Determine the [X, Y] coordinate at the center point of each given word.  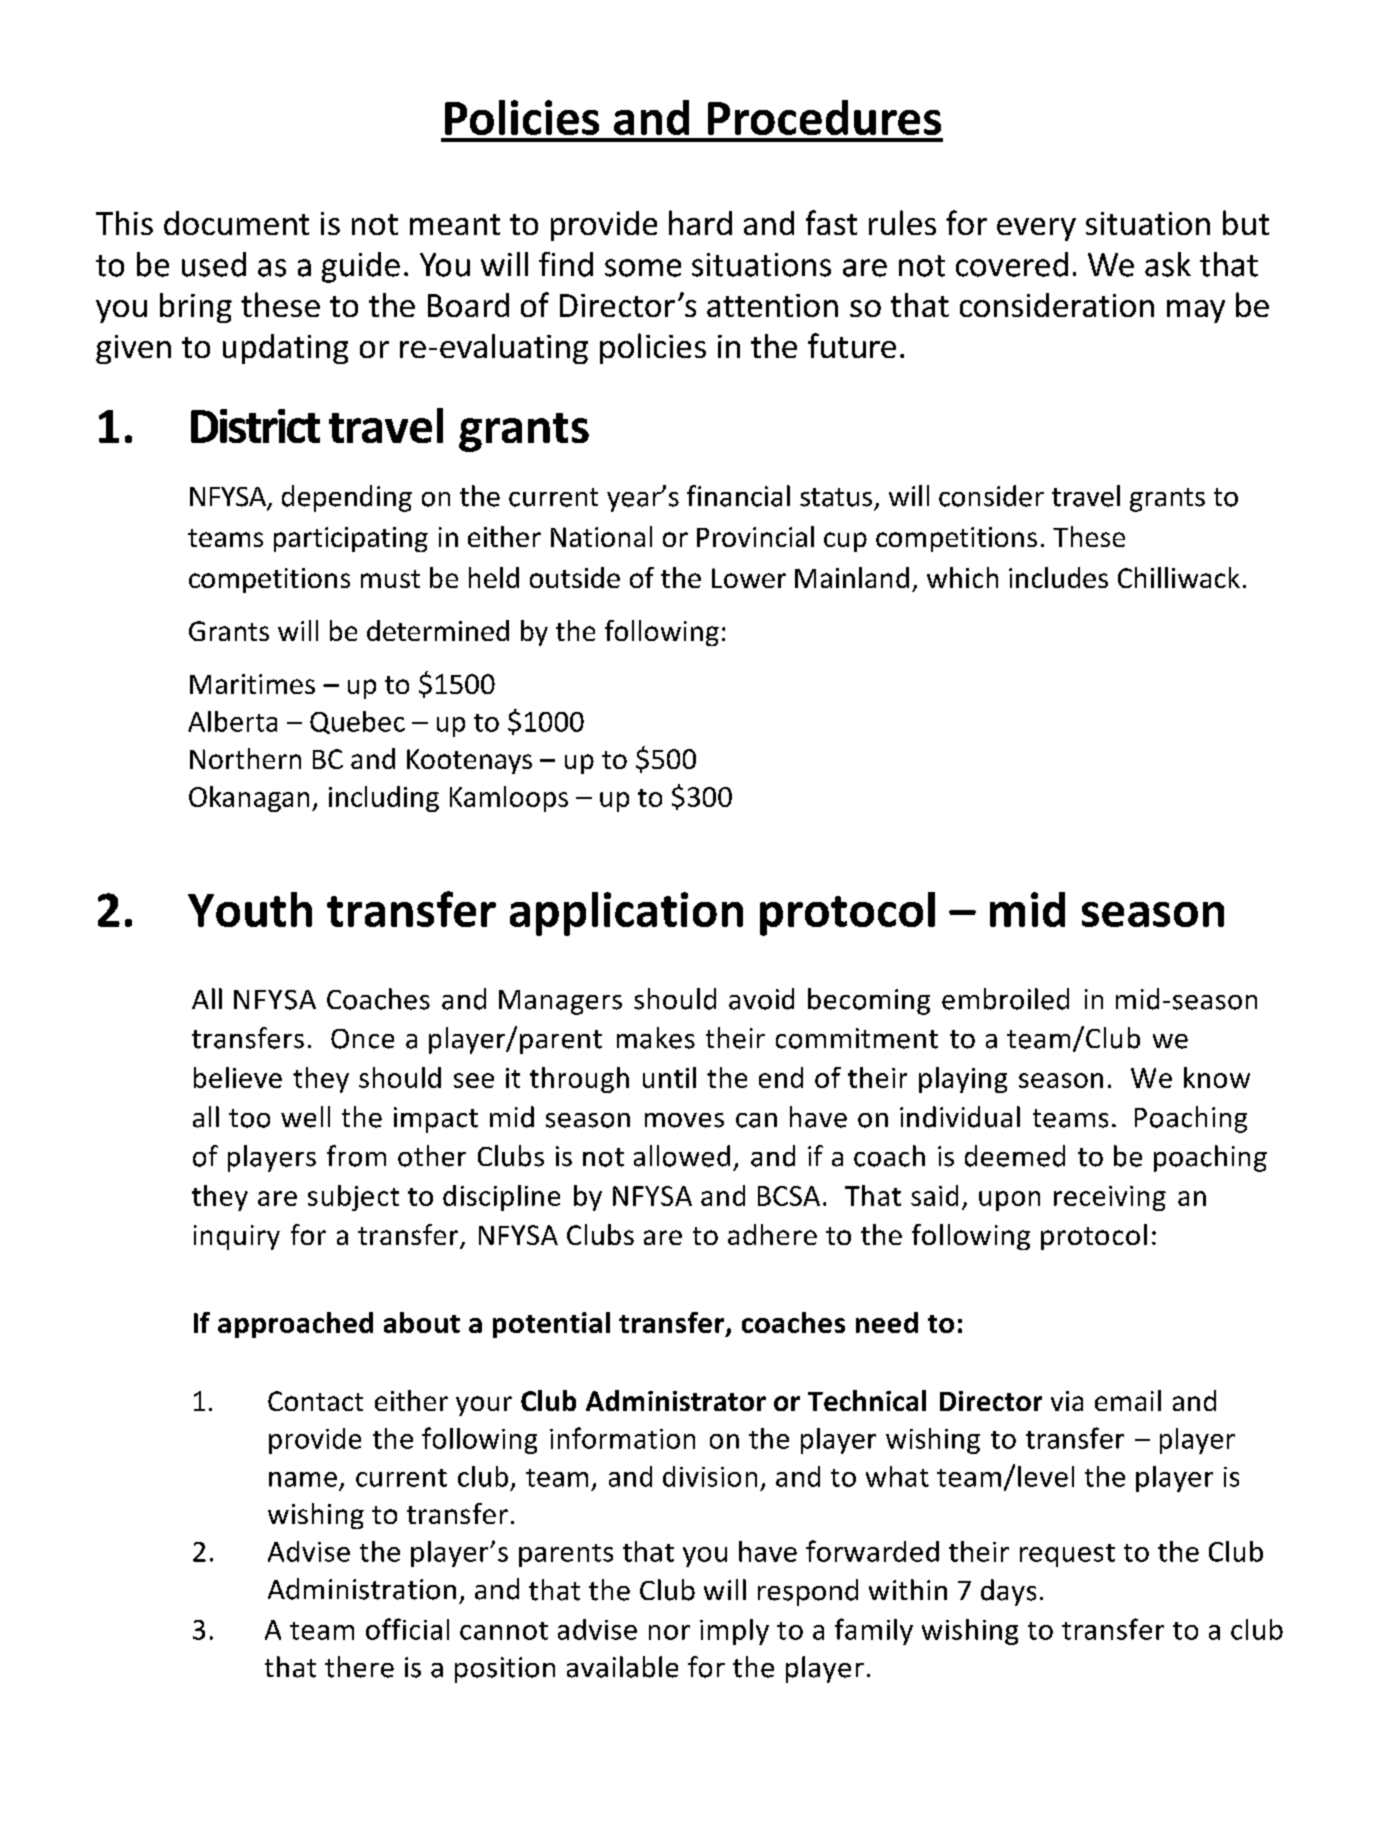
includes [1058, 577]
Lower [749, 578]
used [214, 264]
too [249, 1118]
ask [1168, 264]
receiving [1110, 1198]
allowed [682, 1156]
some [643, 268]
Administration [362, 1589]
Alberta [232, 721]
